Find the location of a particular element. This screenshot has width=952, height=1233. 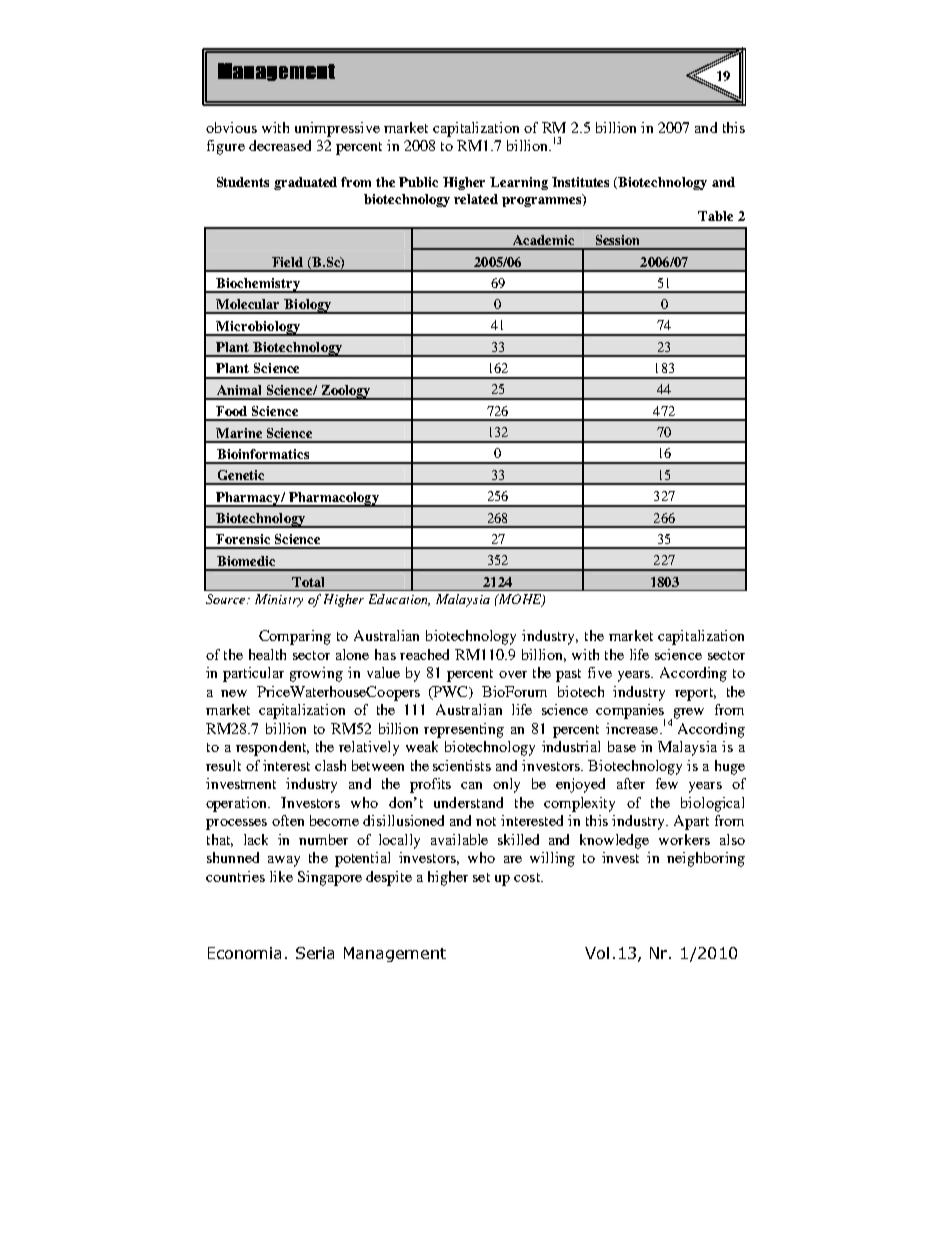

decreased is located at coordinates (280, 145).
